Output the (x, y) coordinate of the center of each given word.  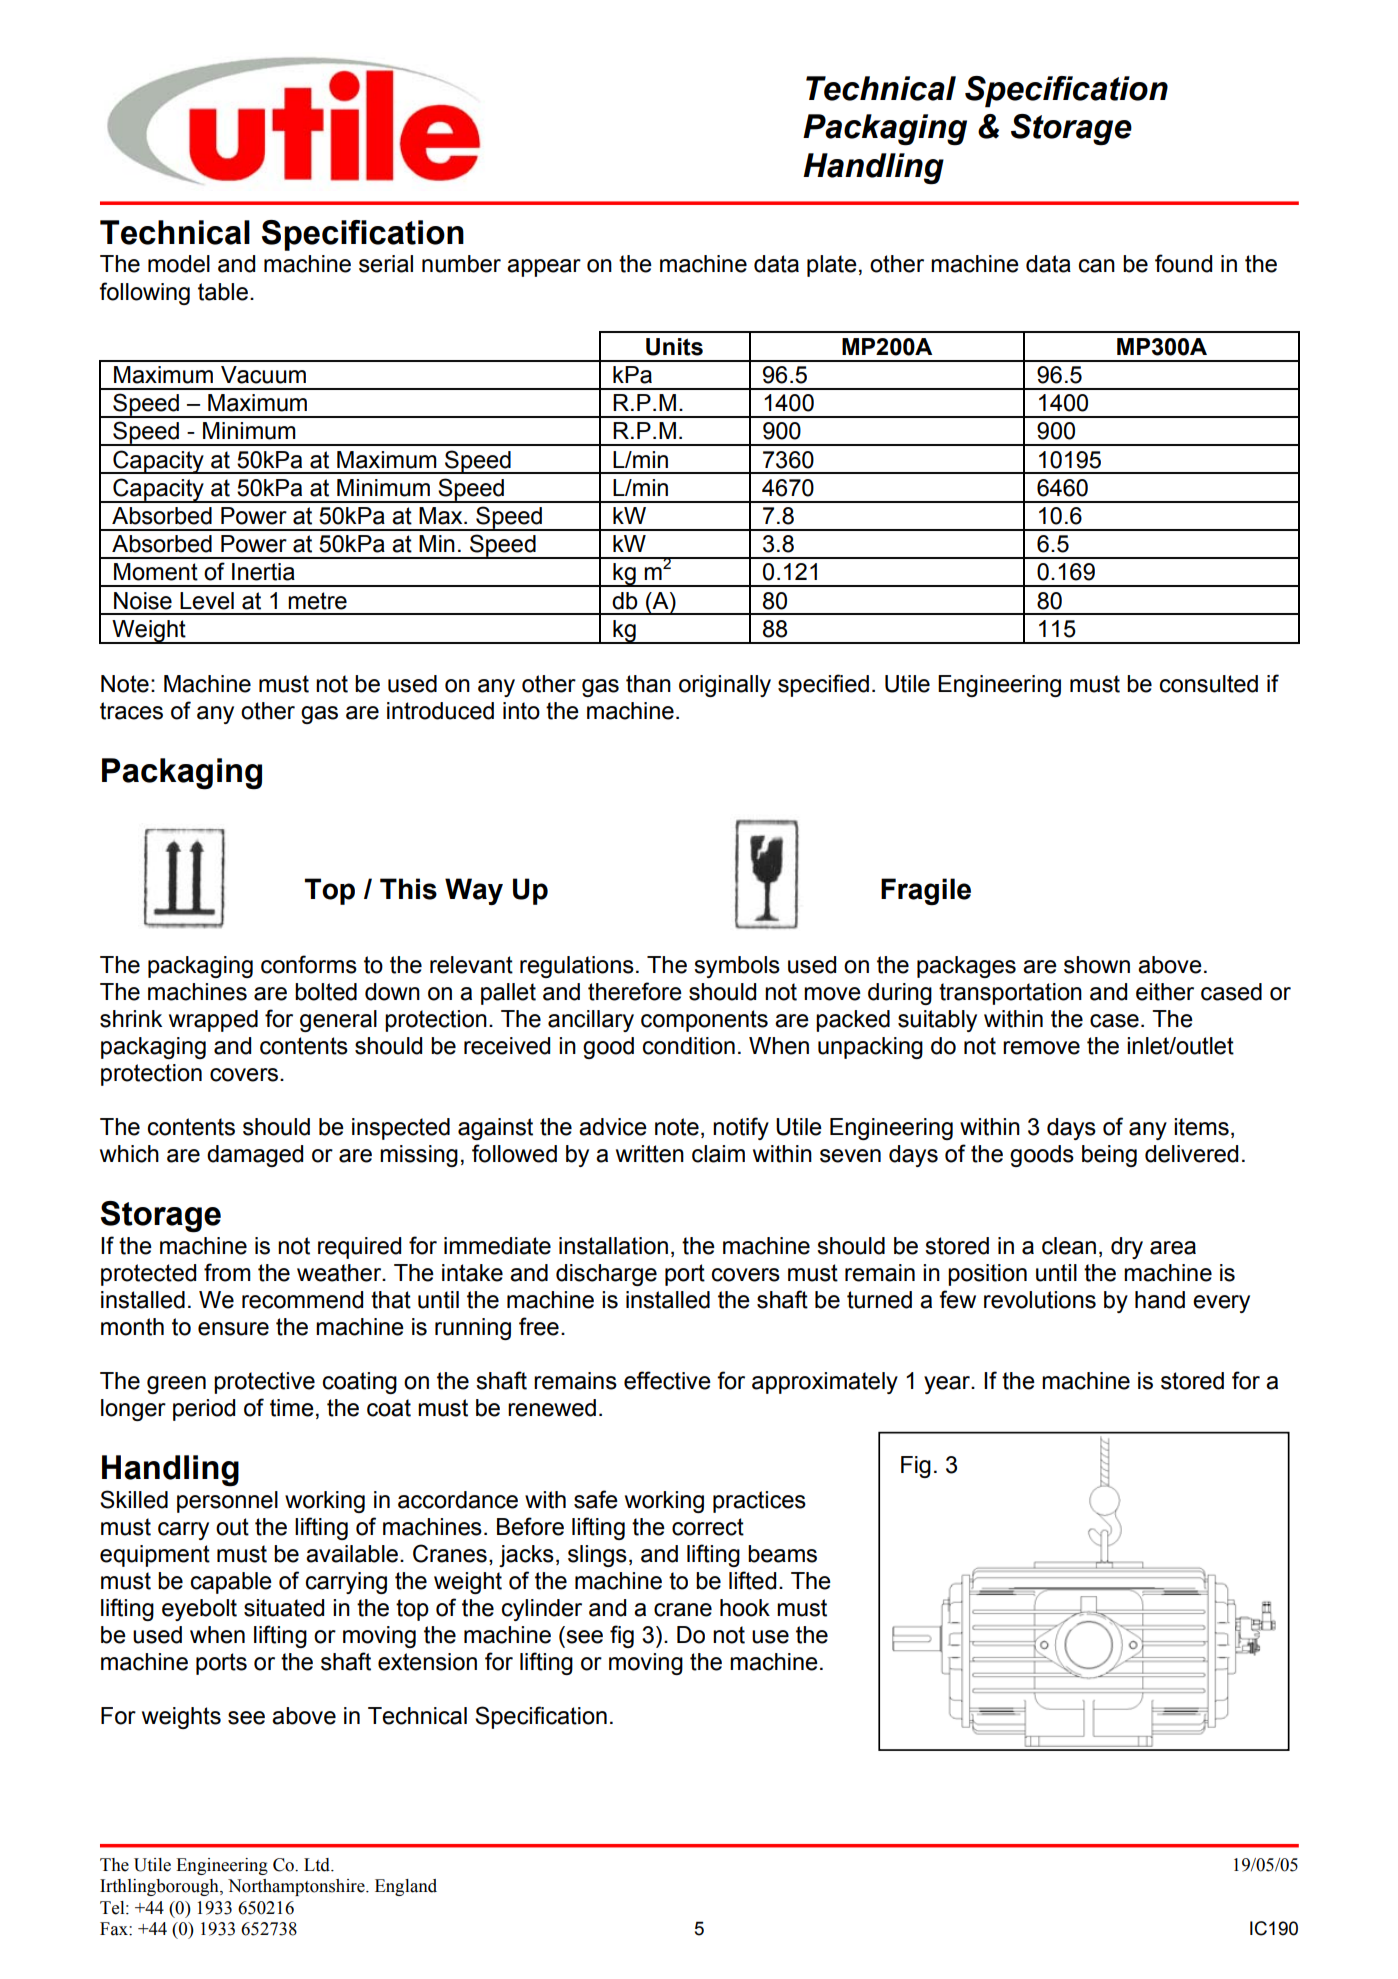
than (648, 684)
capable (231, 1583)
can (1097, 266)
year (948, 1385)
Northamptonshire (297, 1887)
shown (1097, 965)
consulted (1209, 684)
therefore (635, 991)
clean (1069, 1246)
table (223, 292)
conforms (309, 964)
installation (613, 1246)
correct (708, 1527)
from (227, 1272)
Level (207, 601)
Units (674, 347)
